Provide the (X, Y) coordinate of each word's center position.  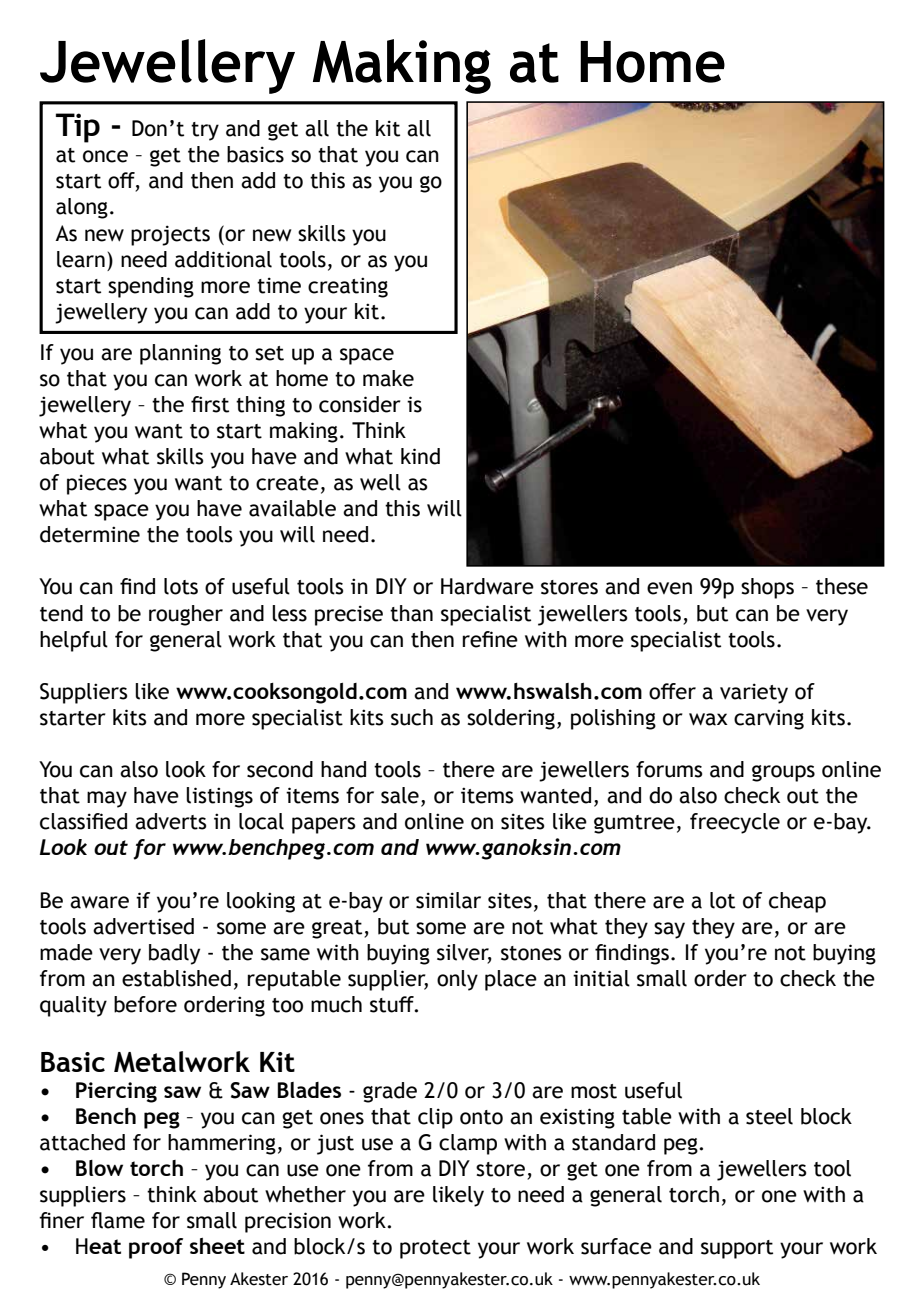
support (737, 1249)
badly (174, 954)
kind (420, 456)
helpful (74, 641)
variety (754, 693)
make (388, 378)
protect (435, 1249)
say (669, 930)
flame (118, 1220)
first (210, 404)
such (412, 717)
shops (767, 588)
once (105, 156)
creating (348, 287)
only (457, 980)
